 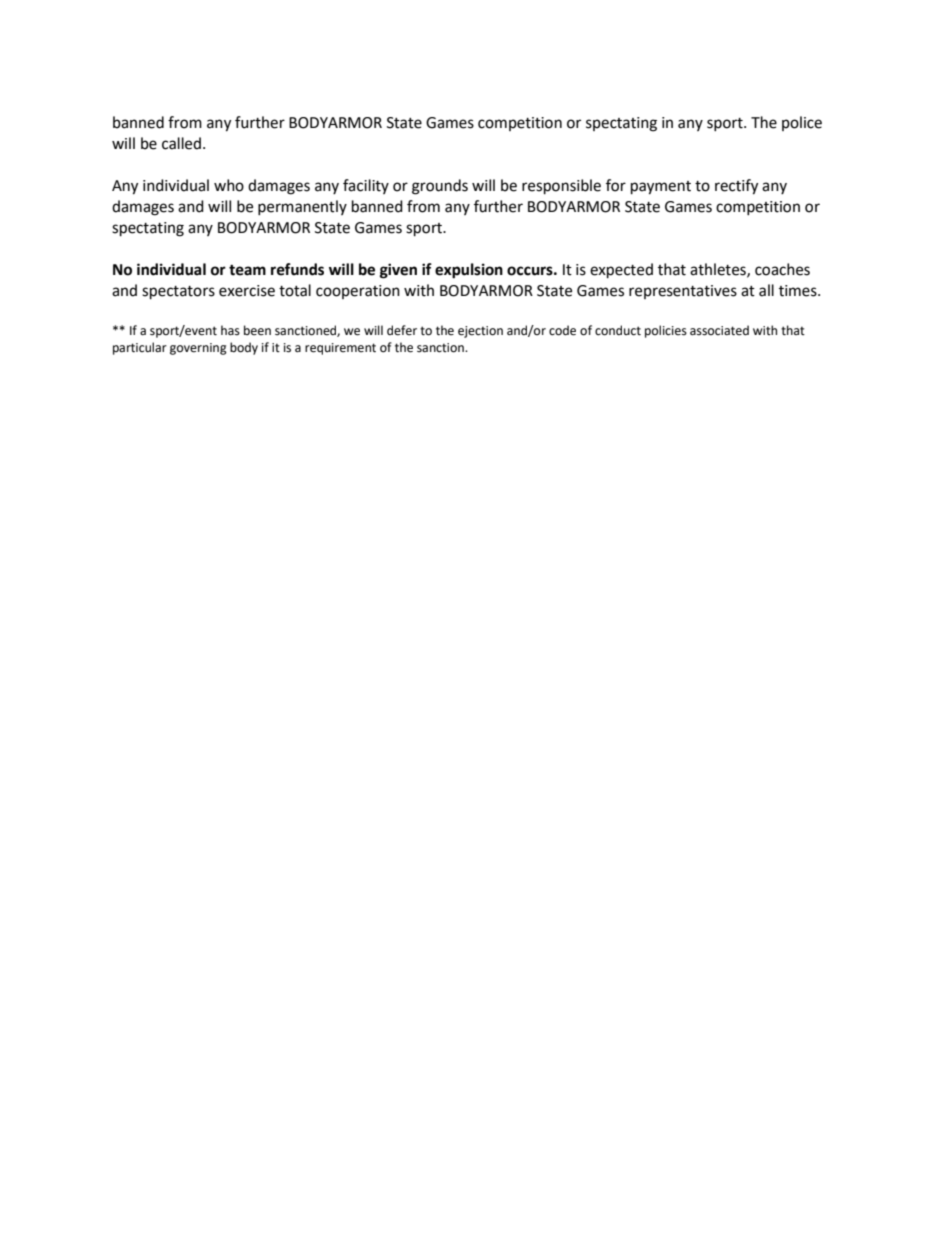 I want to click on called, so click(x=181, y=143).
